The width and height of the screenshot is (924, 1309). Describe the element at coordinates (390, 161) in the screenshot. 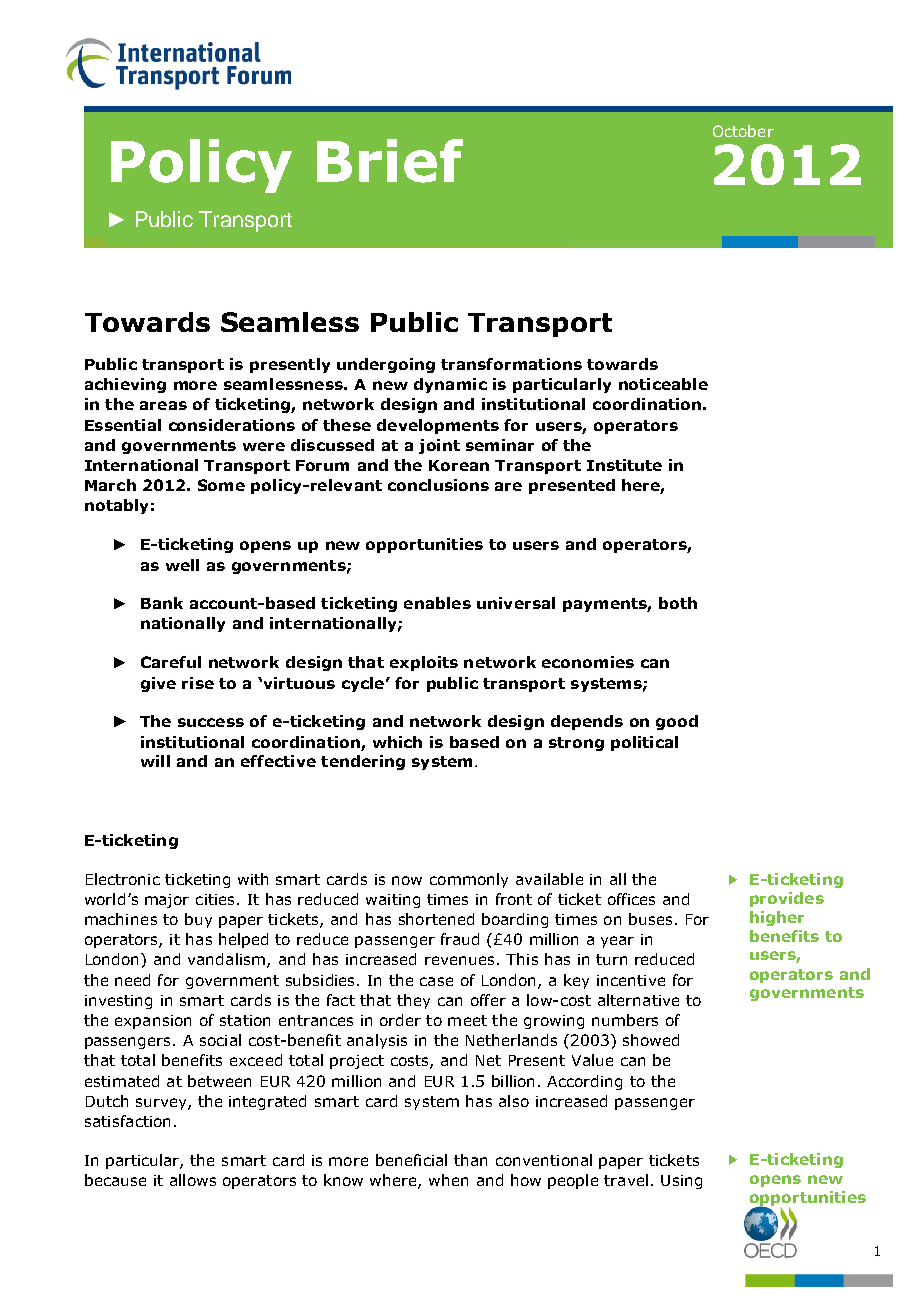

I see `Brief` at that location.
